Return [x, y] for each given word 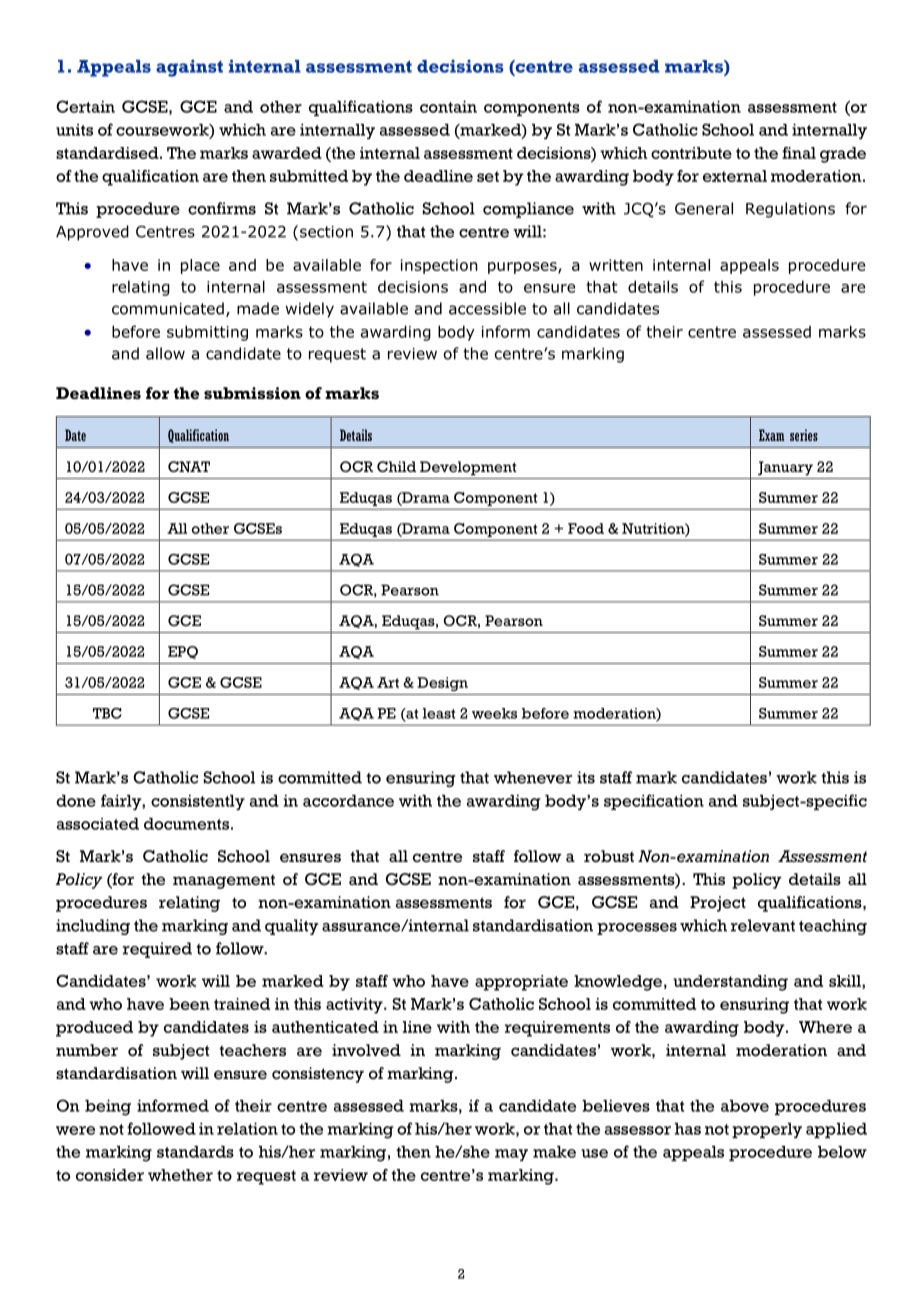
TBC [107, 713]
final [799, 153]
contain [448, 106]
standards [195, 1152]
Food [586, 528]
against [189, 68]
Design [442, 684]
